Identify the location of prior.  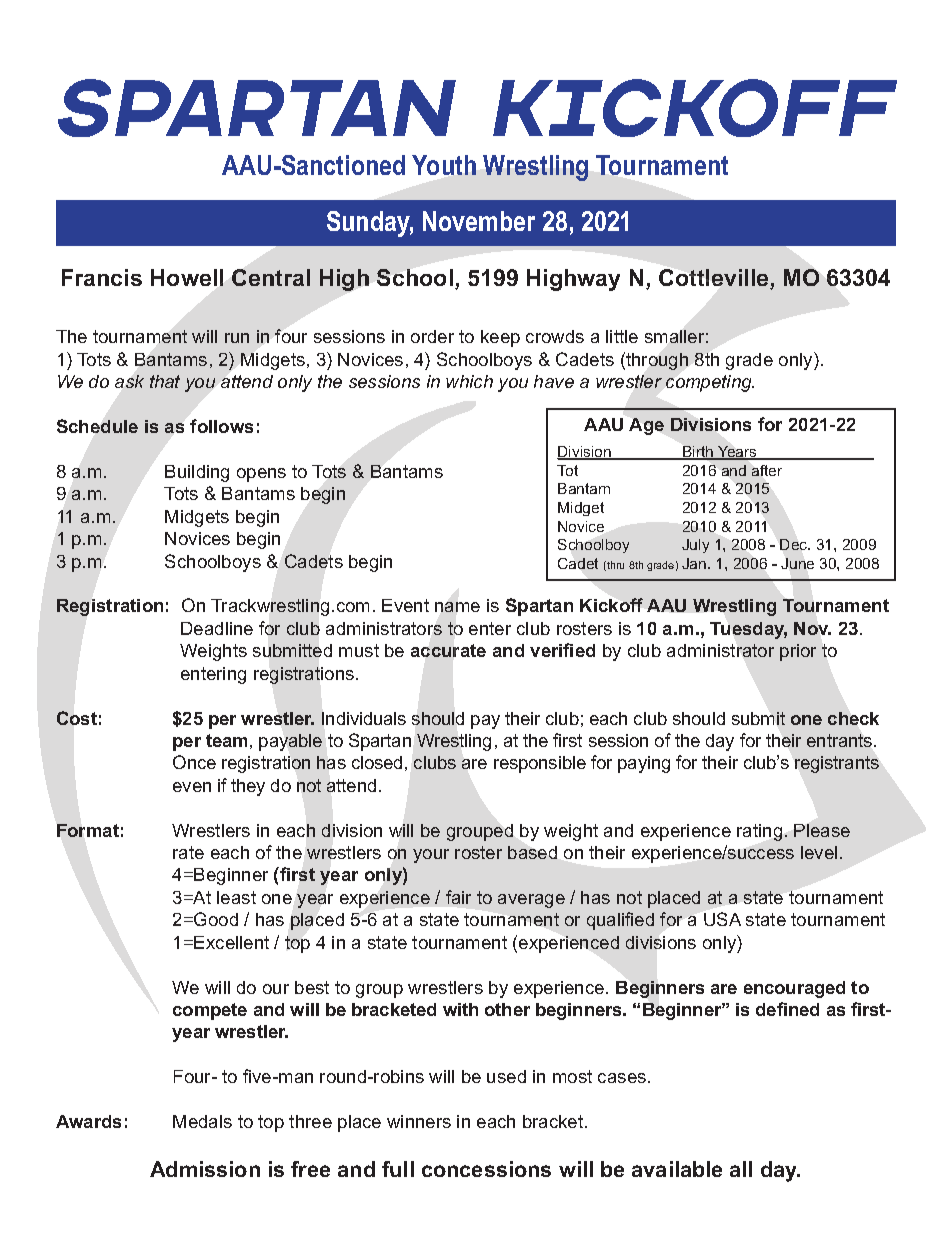
(798, 652).
